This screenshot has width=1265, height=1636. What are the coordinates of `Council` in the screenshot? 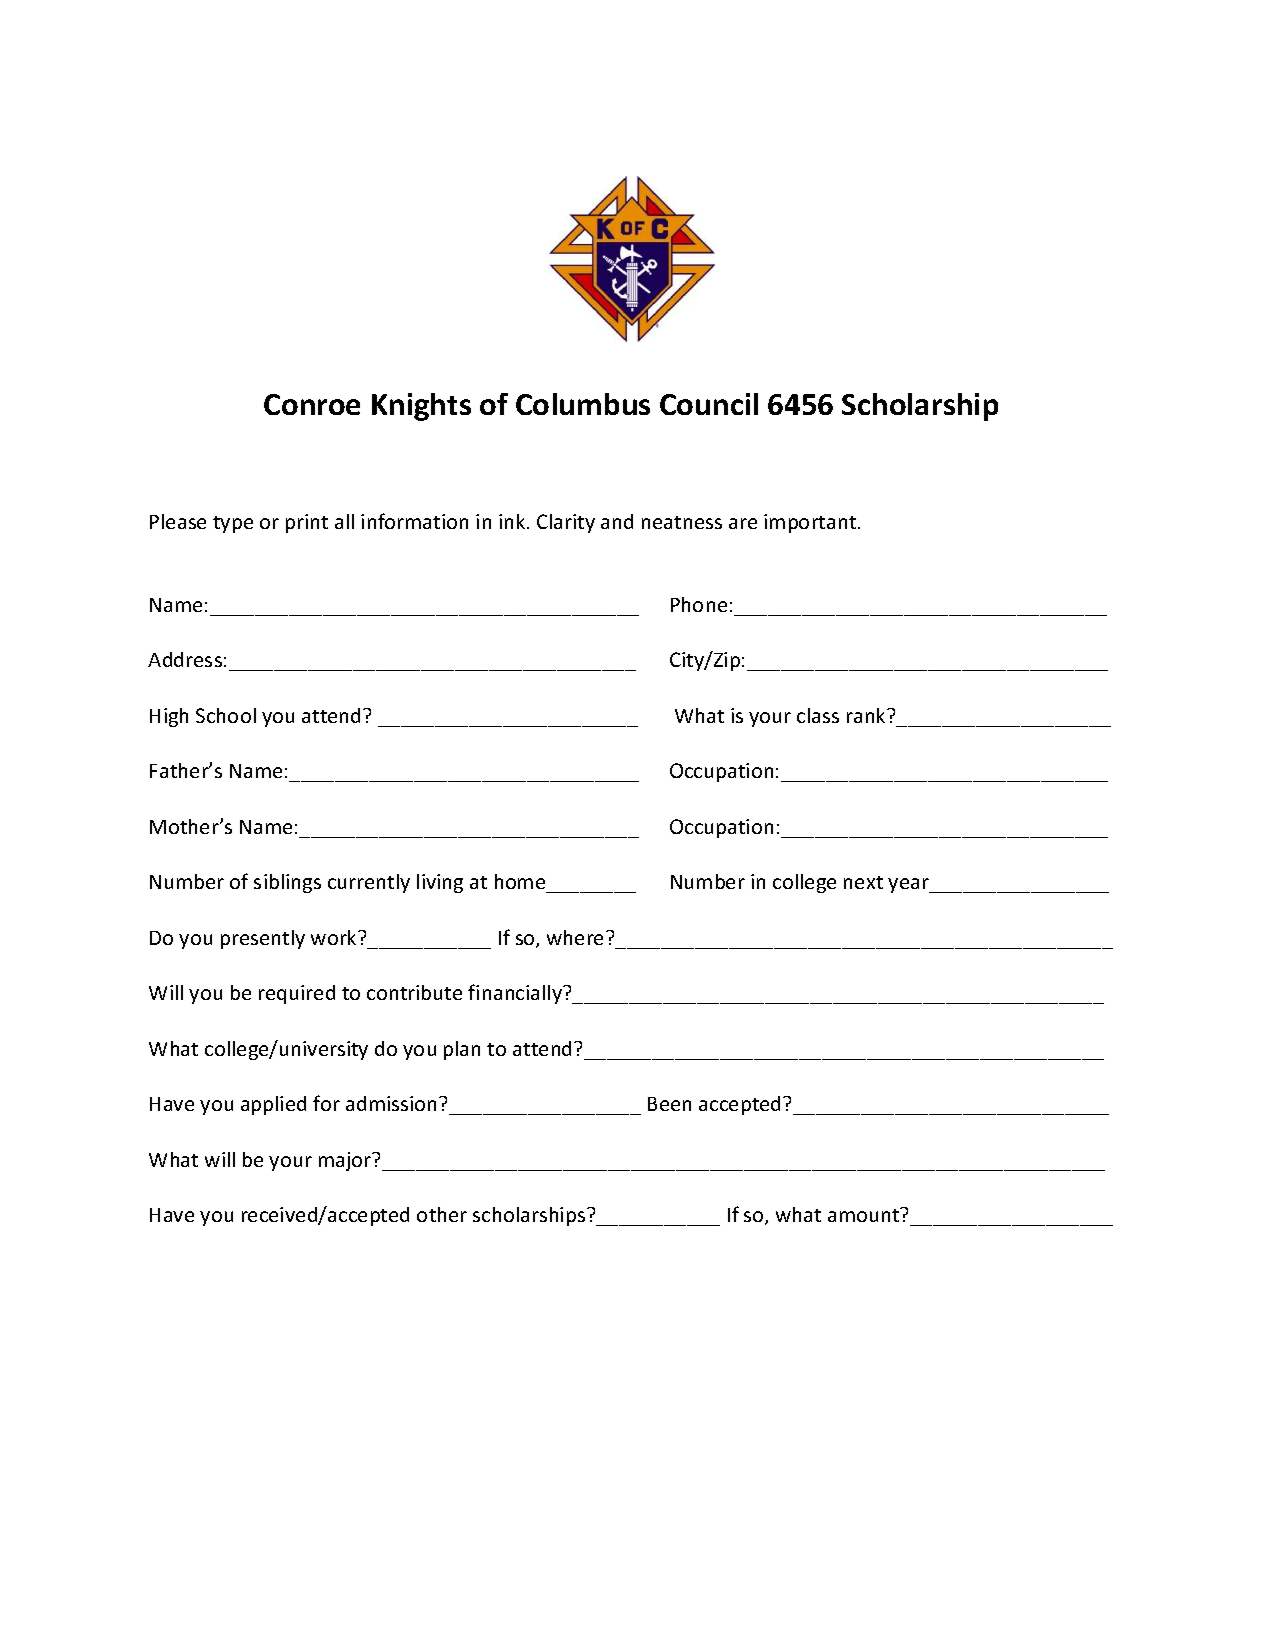 It's located at (709, 404).
